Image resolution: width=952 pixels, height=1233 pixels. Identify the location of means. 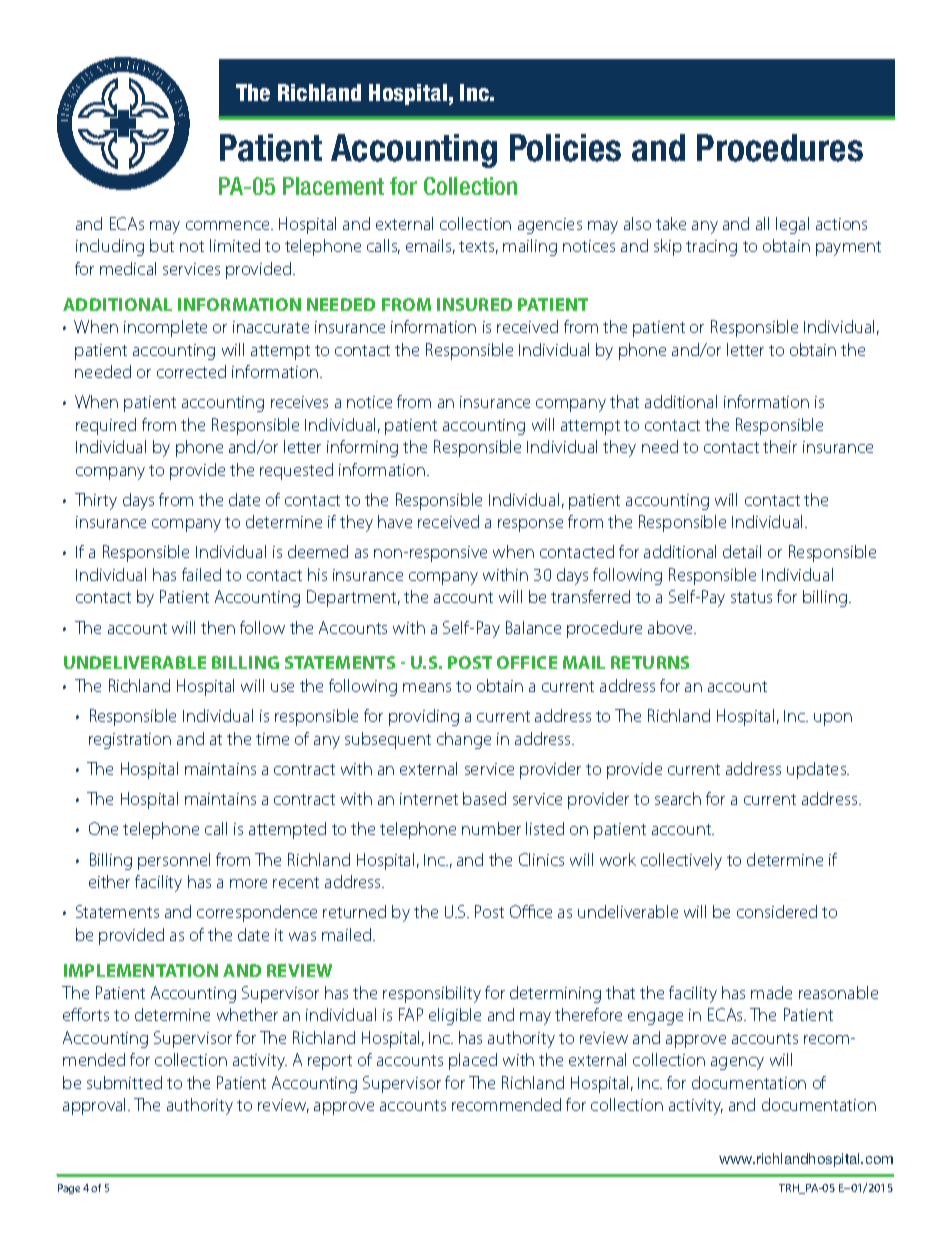
(427, 687).
